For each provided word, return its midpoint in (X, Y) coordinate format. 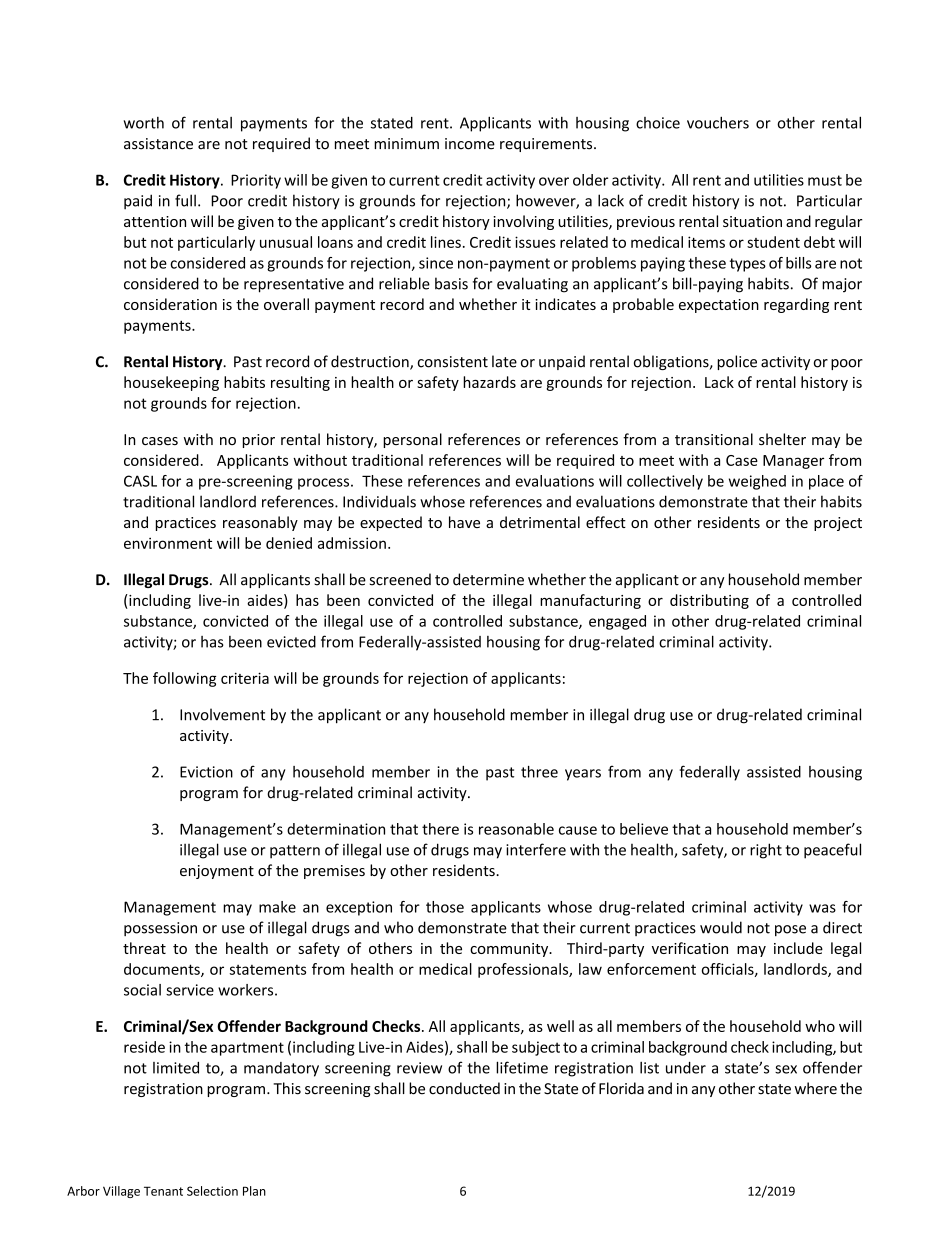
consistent (453, 362)
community (510, 950)
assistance (158, 144)
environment (168, 543)
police (737, 362)
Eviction (206, 772)
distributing (709, 601)
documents (163, 970)
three (539, 772)
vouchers (718, 122)
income (470, 144)
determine (488, 579)
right (766, 851)
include (798, 948)
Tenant (163, 1191)
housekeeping (171, 383)
